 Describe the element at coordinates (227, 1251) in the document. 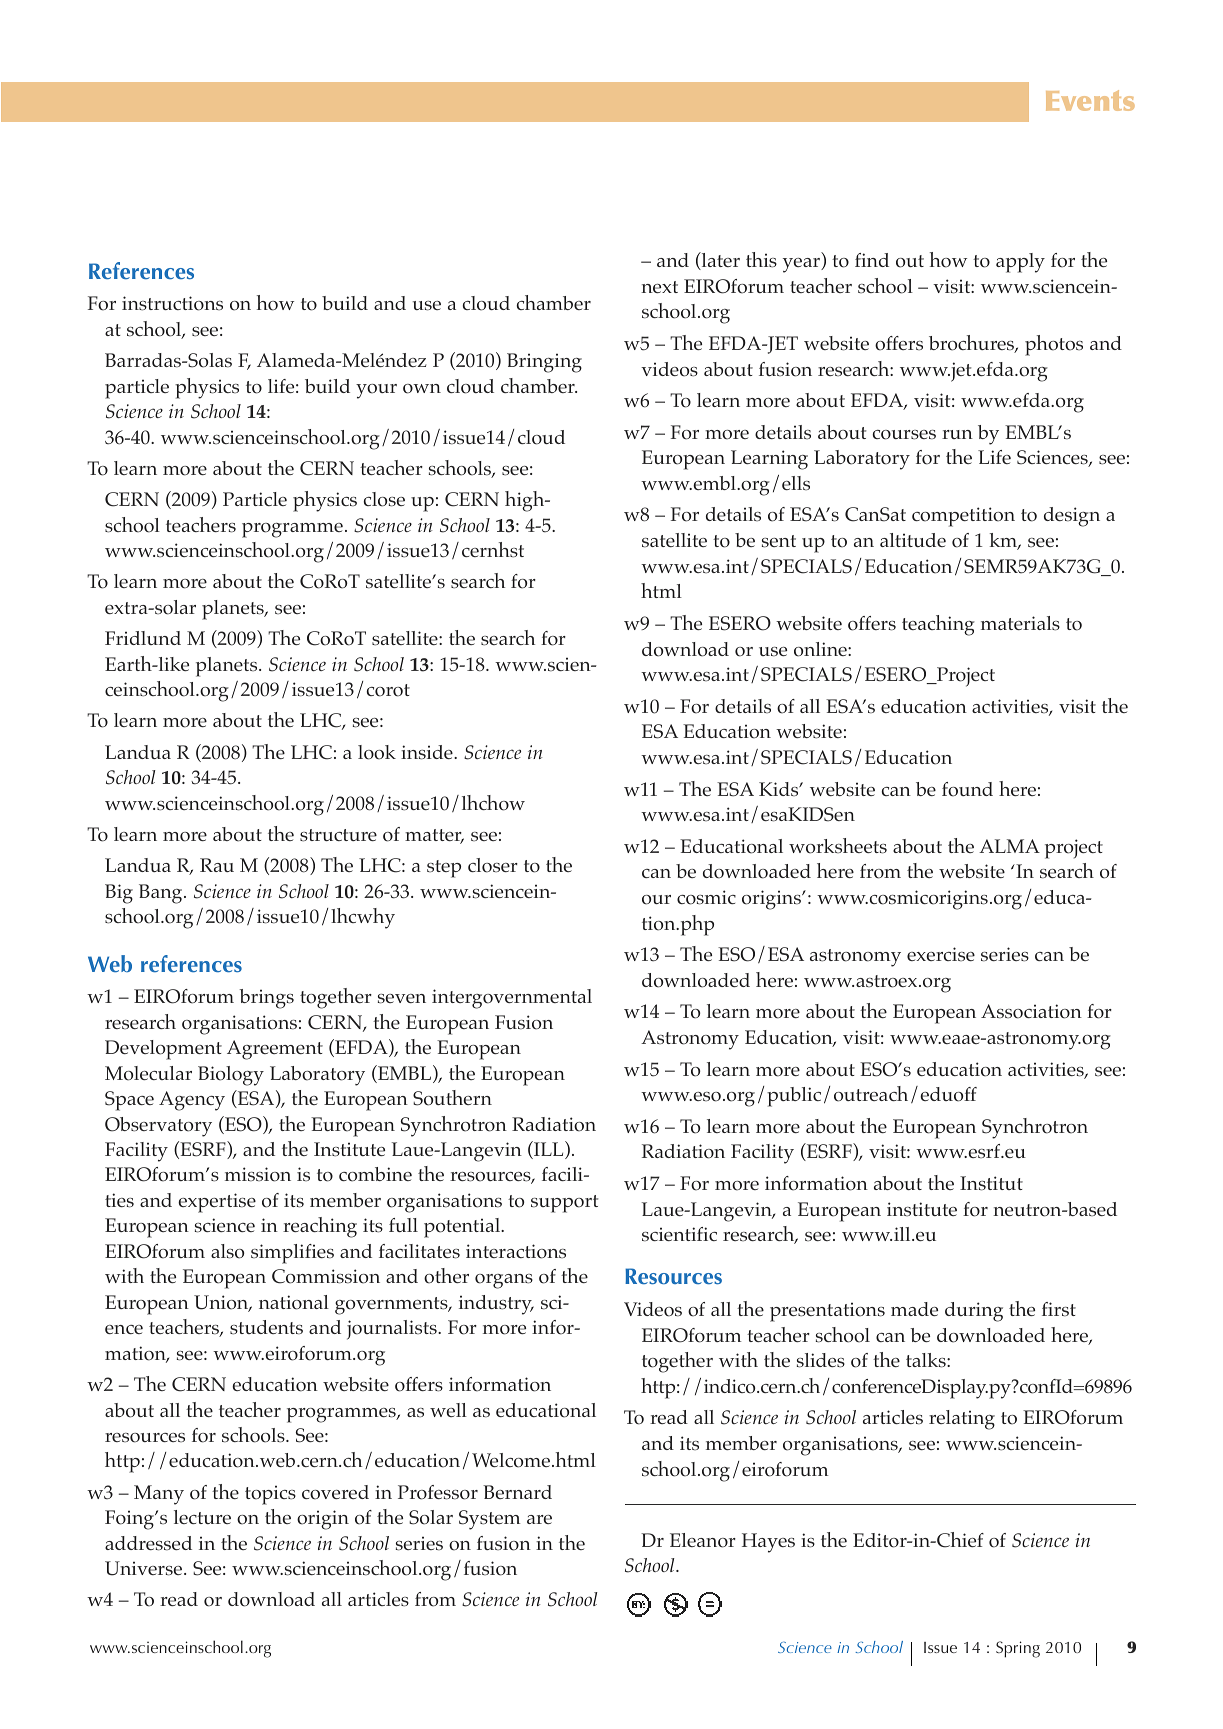

I see `also` at that location.
